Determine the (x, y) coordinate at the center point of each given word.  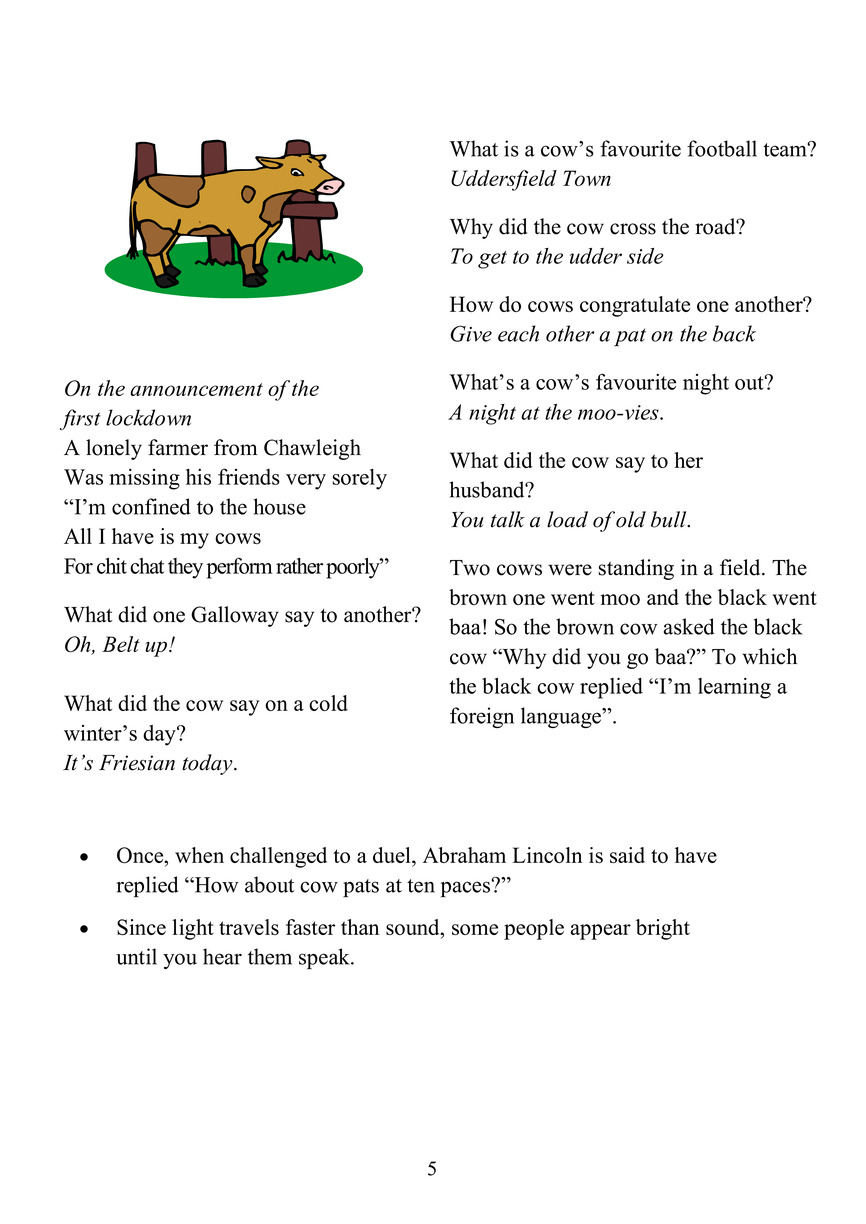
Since (141, 927)
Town (587, 178)
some (475, 929)
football (722, 148)
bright (663, 929)
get (492, 260)
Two (470, 568)
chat (147, 566)
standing (636, 569)
